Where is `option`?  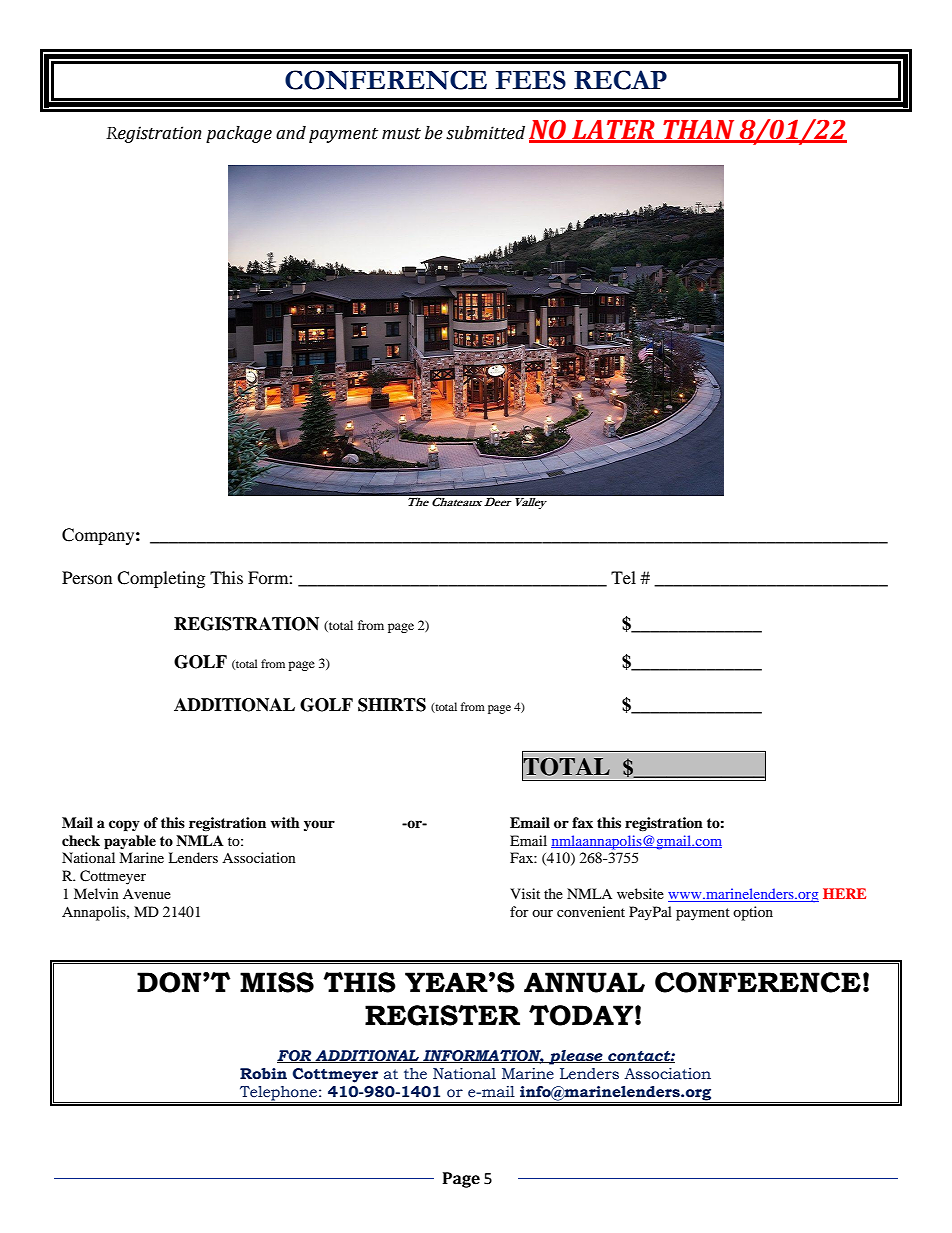 option is located at coordinates (753, 913).
